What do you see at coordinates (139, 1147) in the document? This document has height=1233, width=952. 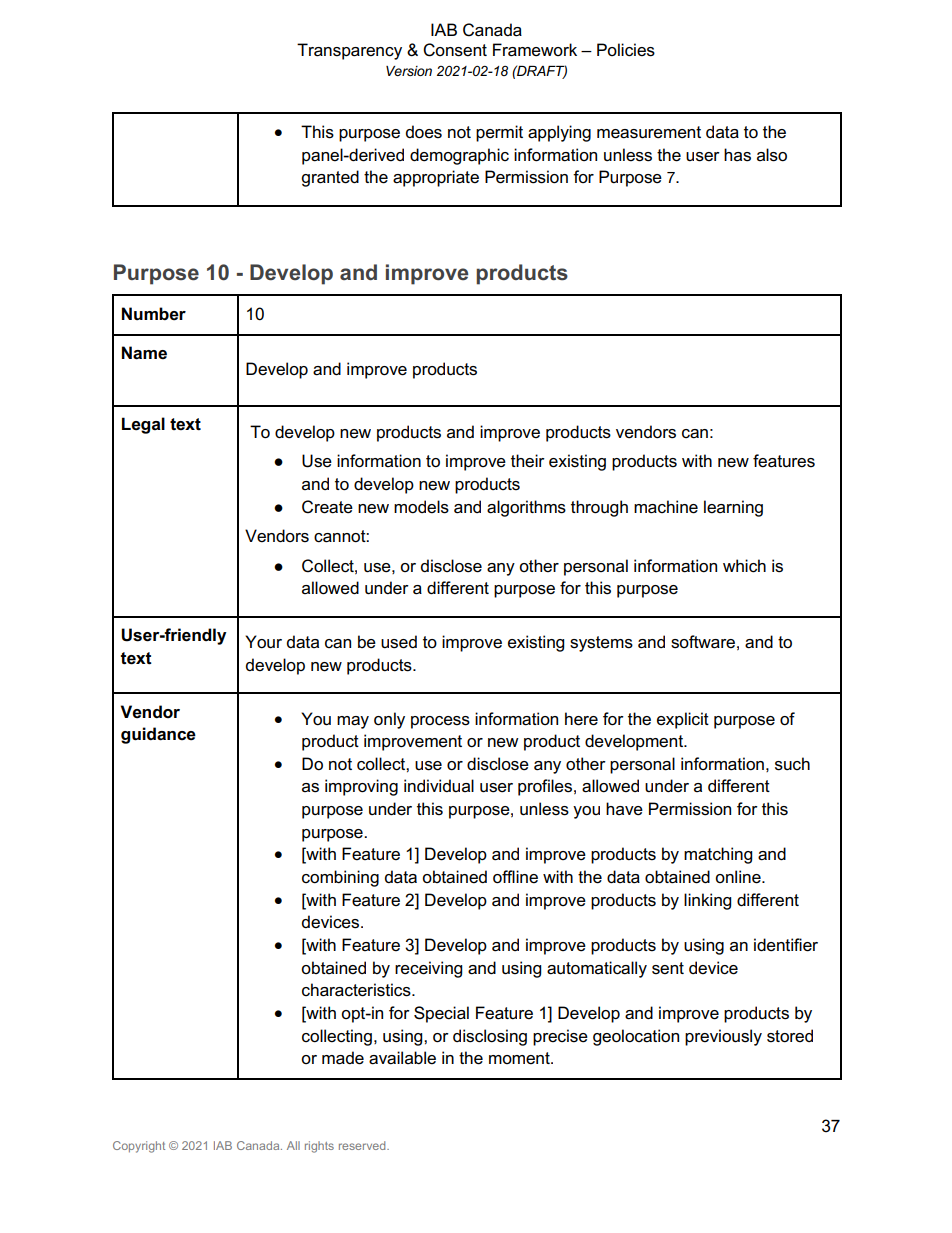 I see `Copyright` at bounding box center [139, 1147].
